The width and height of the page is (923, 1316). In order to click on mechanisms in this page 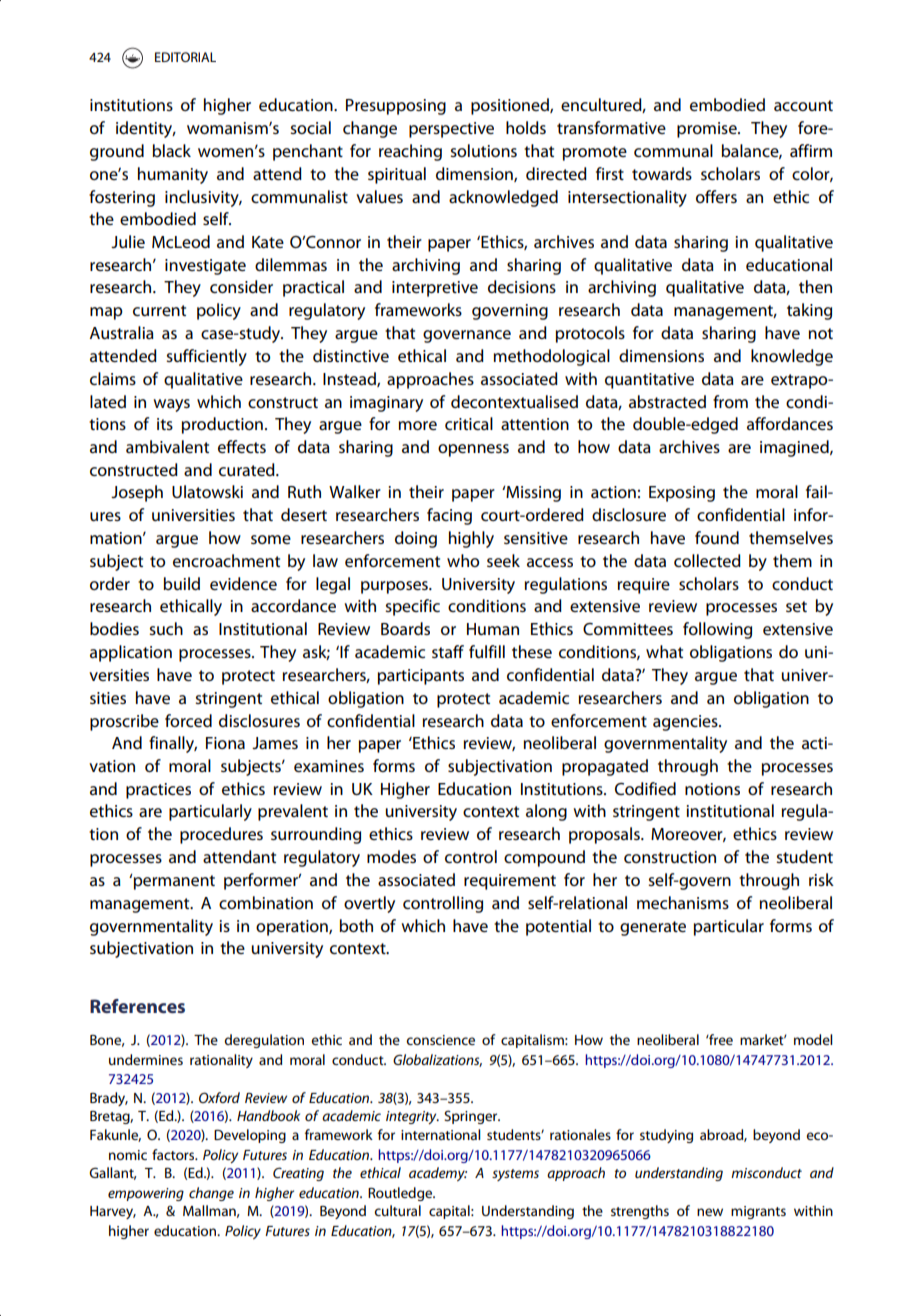, I will do `click(683, 902)`.
